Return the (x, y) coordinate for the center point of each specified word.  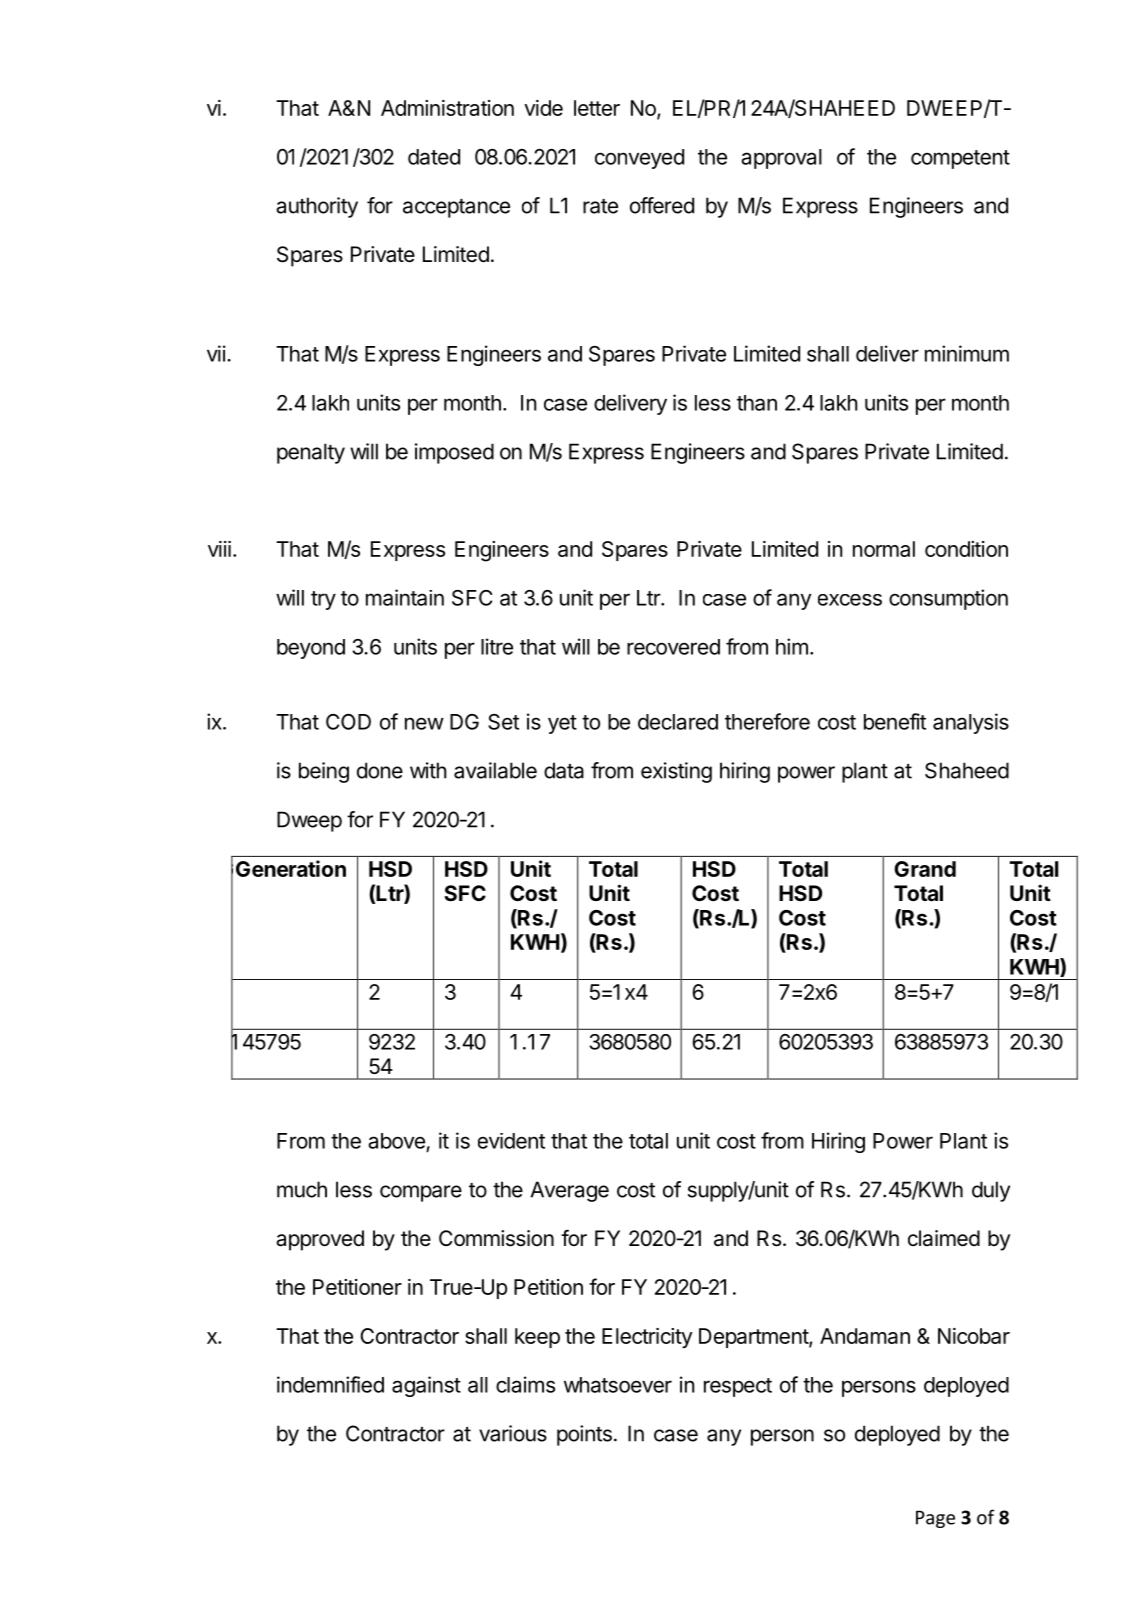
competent (960, 159)
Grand (925, 869)
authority (317, 207)
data (564, 770)
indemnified (330, 1384)
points (584, 1435)
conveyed (639, 159)
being (324, 772)
